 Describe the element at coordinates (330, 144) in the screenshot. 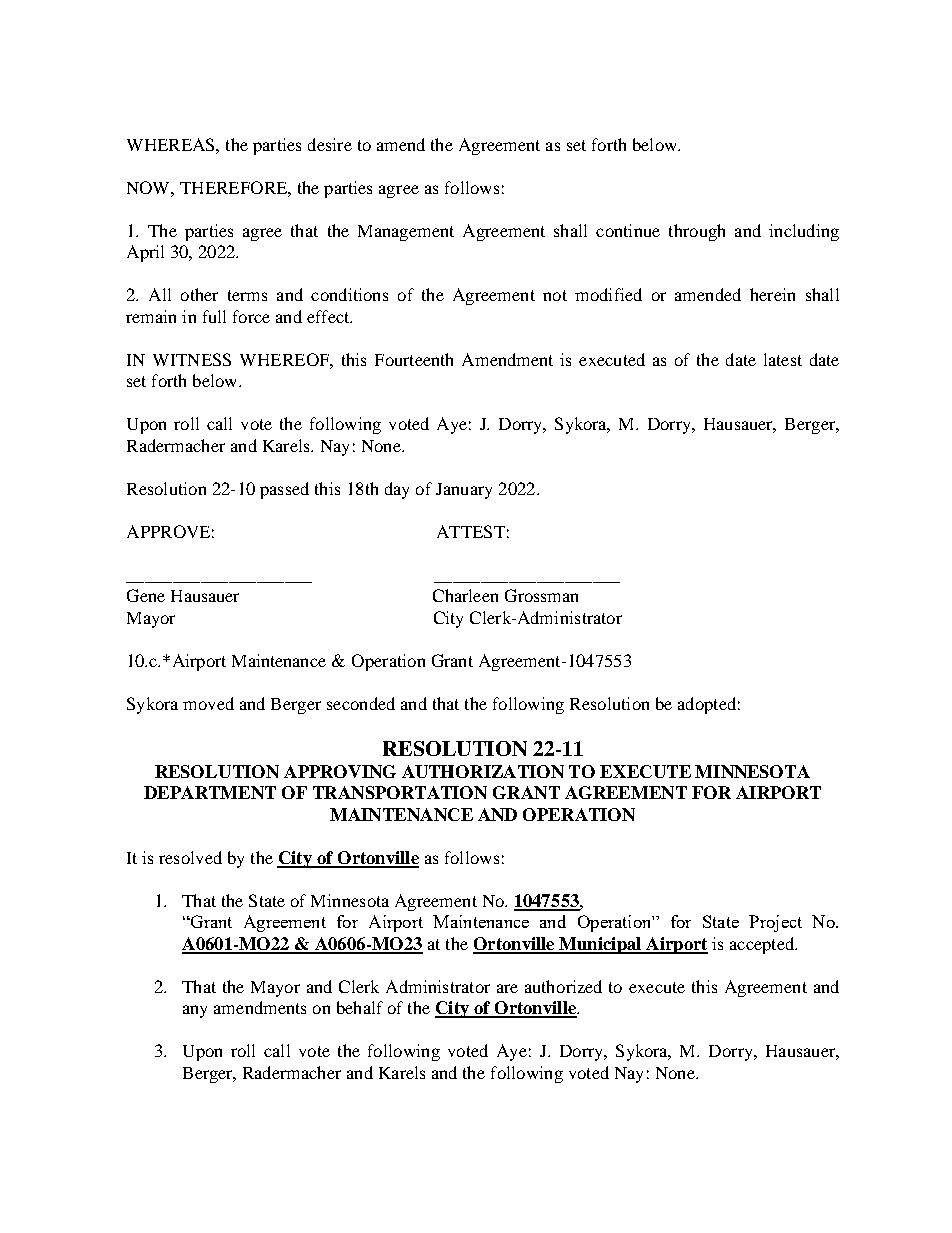

I see `desire` at that location.
